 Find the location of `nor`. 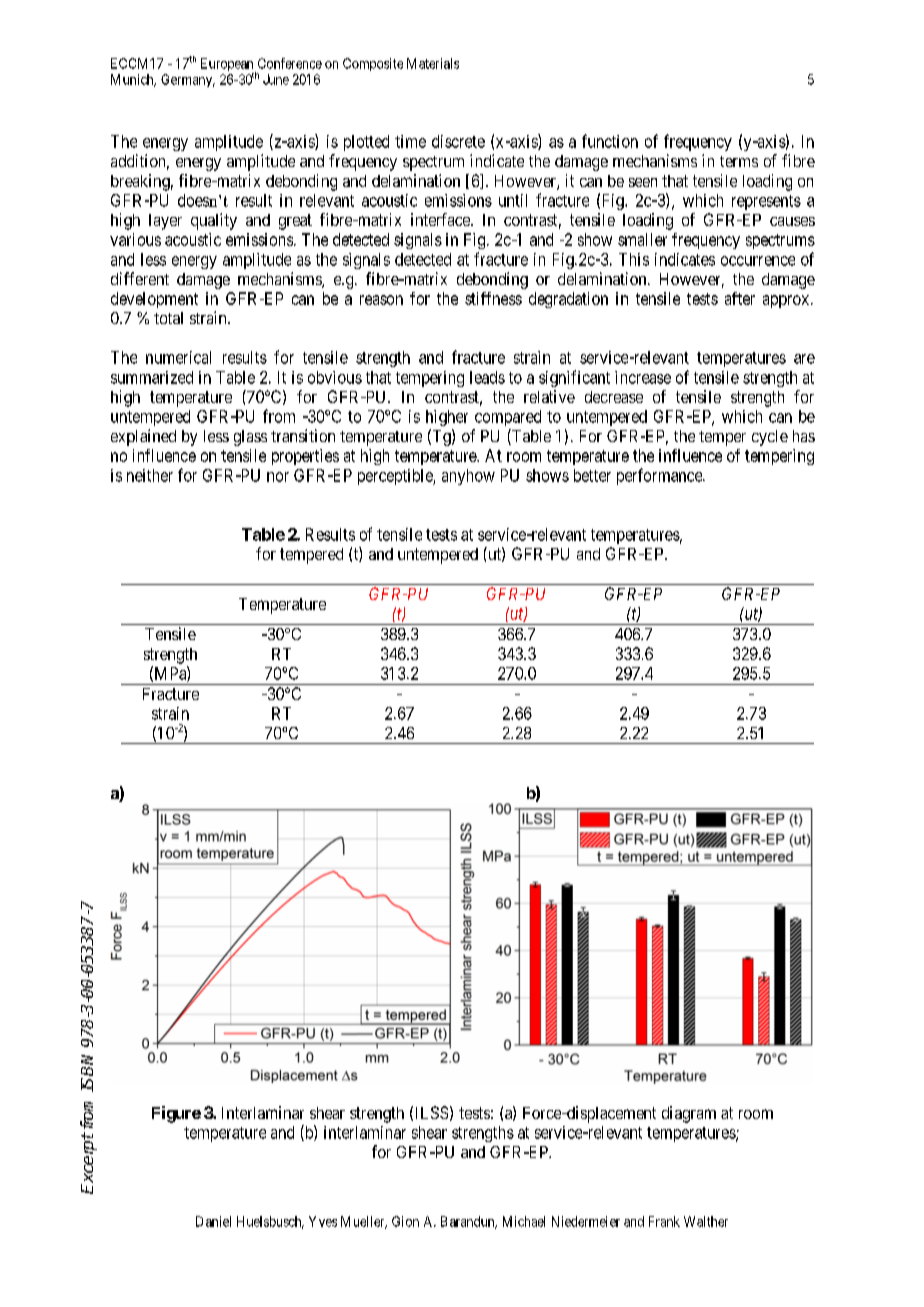

nor is located at coordinates (278, 477).
